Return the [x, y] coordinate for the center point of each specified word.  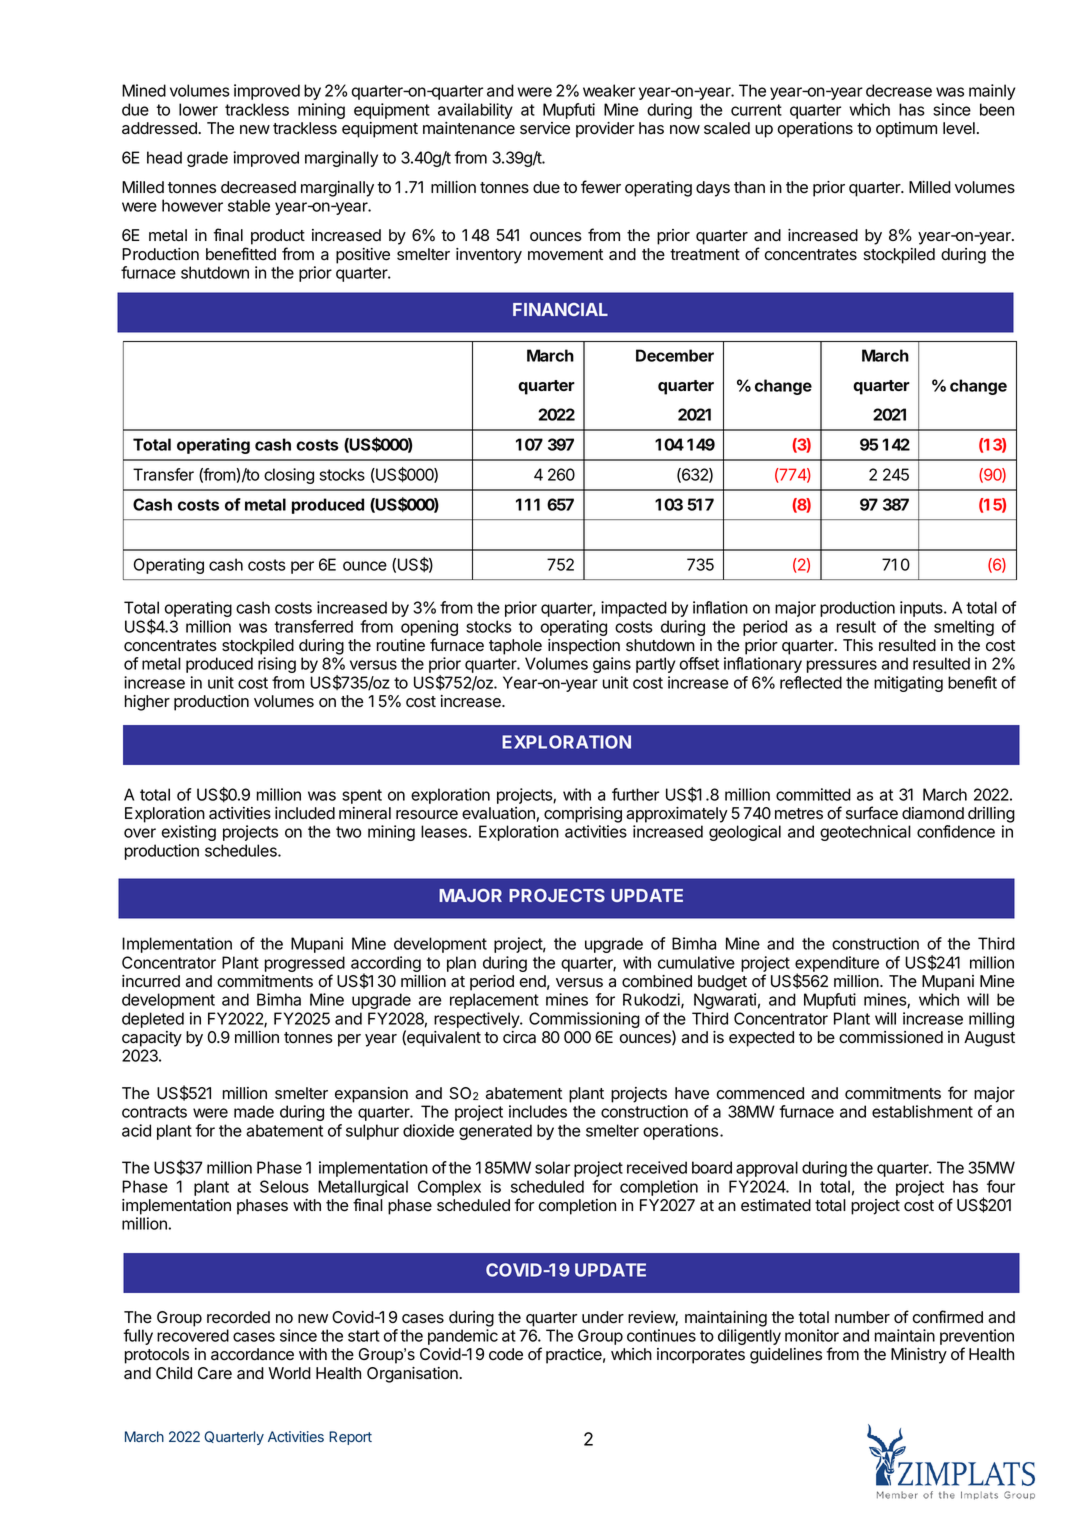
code [506, 1354]
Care [215, 1373]
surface [872, 813]
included [305, 813]
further [635, 794]
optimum [906, 130]
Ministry [919, 1356]
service [545, 128]
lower [198, 109]
